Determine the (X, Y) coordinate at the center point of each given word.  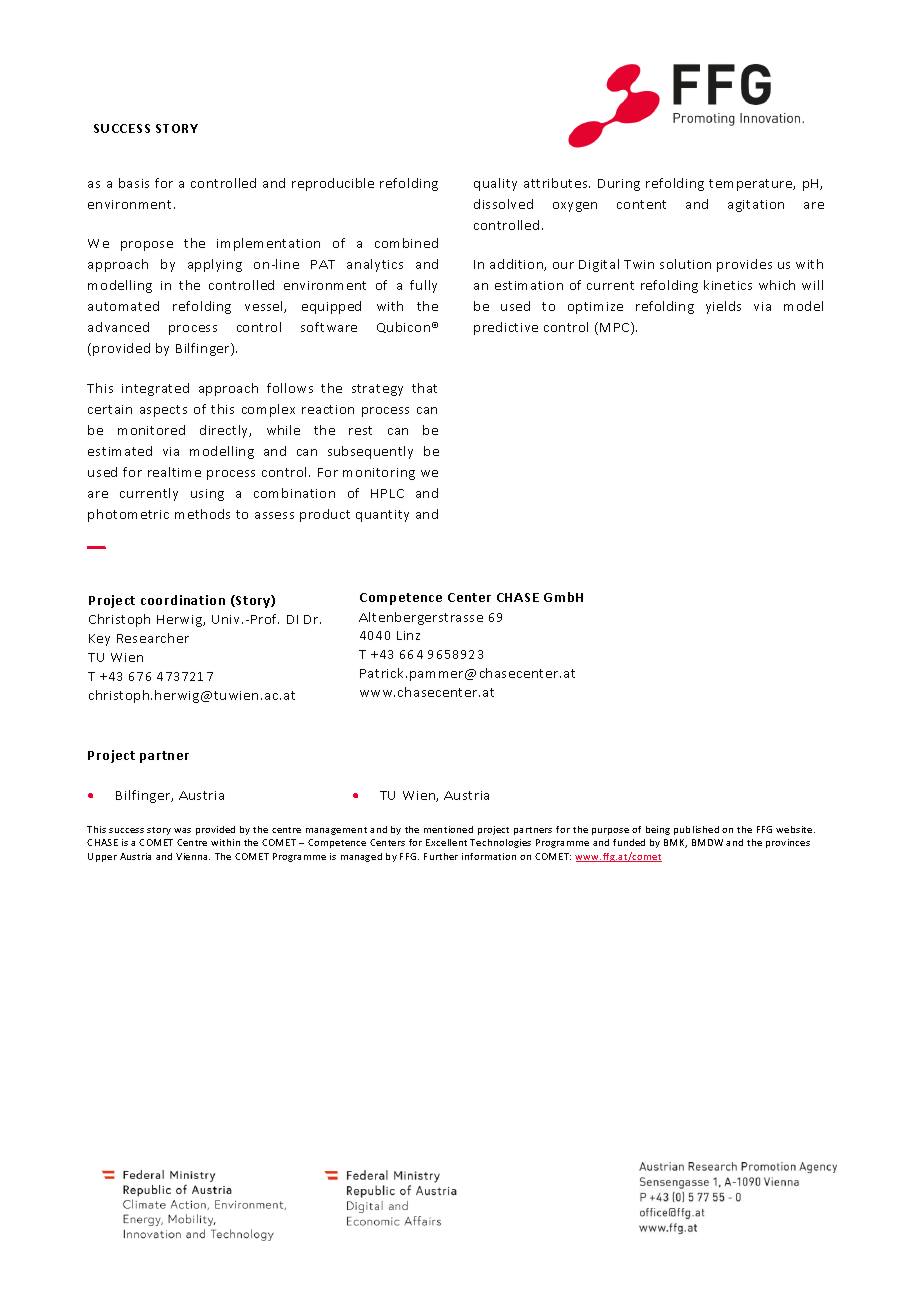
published (696, 830)
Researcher (153, 638)
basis (134, 183)
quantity (382, 516)
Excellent (446, 842)
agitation (756, 206)
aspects (163, 411)
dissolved (503, 204)
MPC (616, 328)
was (182, 830)
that (424, 388)
